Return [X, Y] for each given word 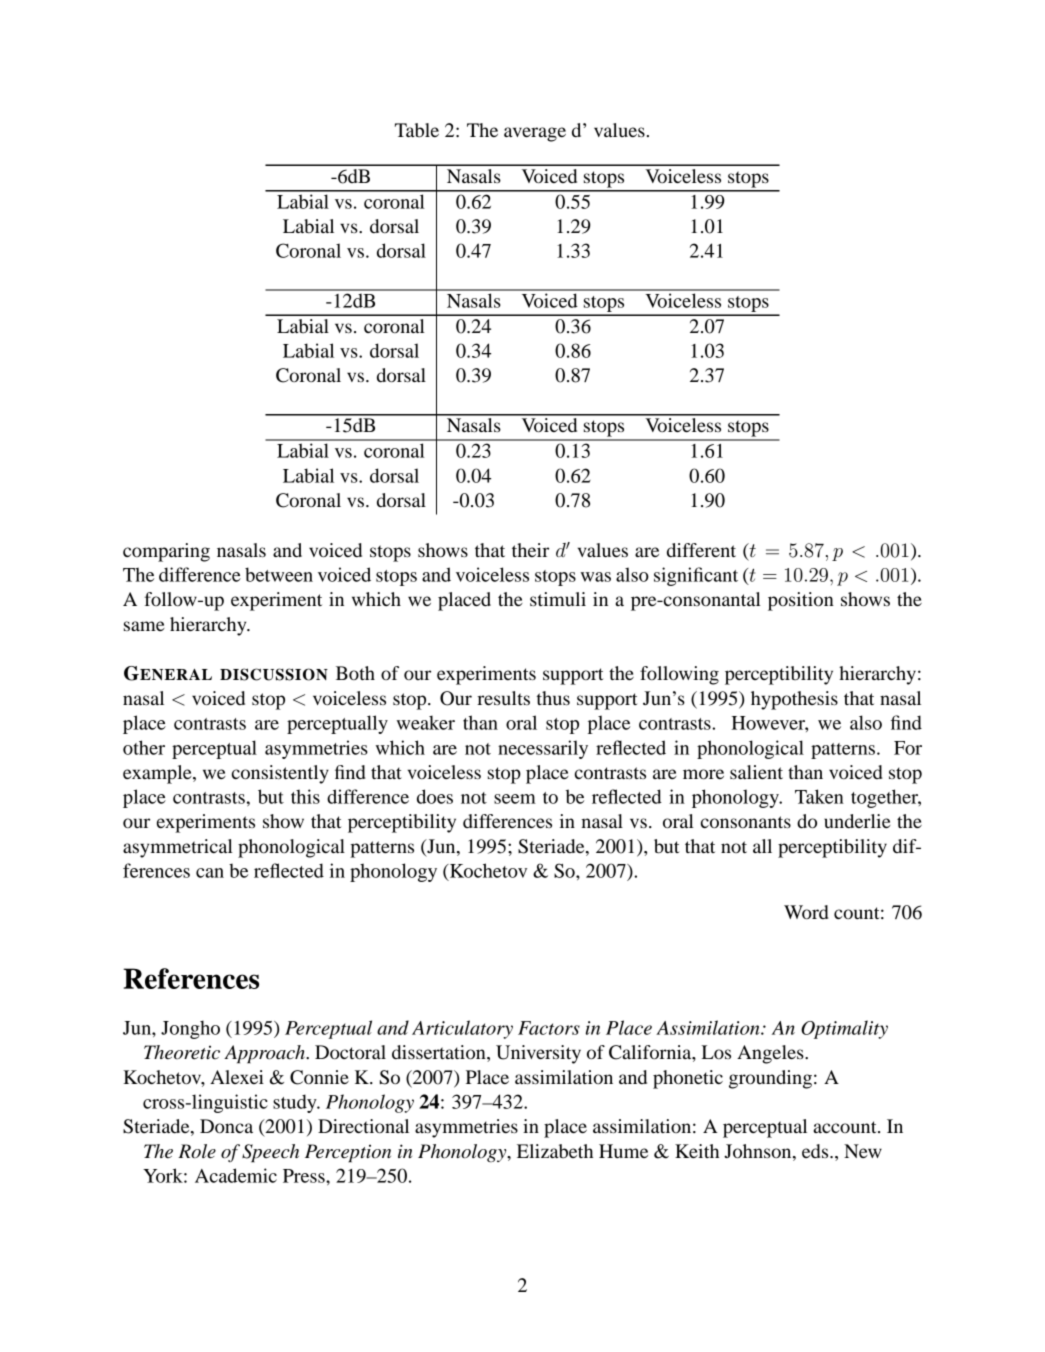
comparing [166, 552]
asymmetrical [178, 848]
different [701, 550]
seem [515, 799]
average [535, 134]
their [530, 550]
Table [417, 130]
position [801, 601]
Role [197, 1151]
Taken [819, 796]
